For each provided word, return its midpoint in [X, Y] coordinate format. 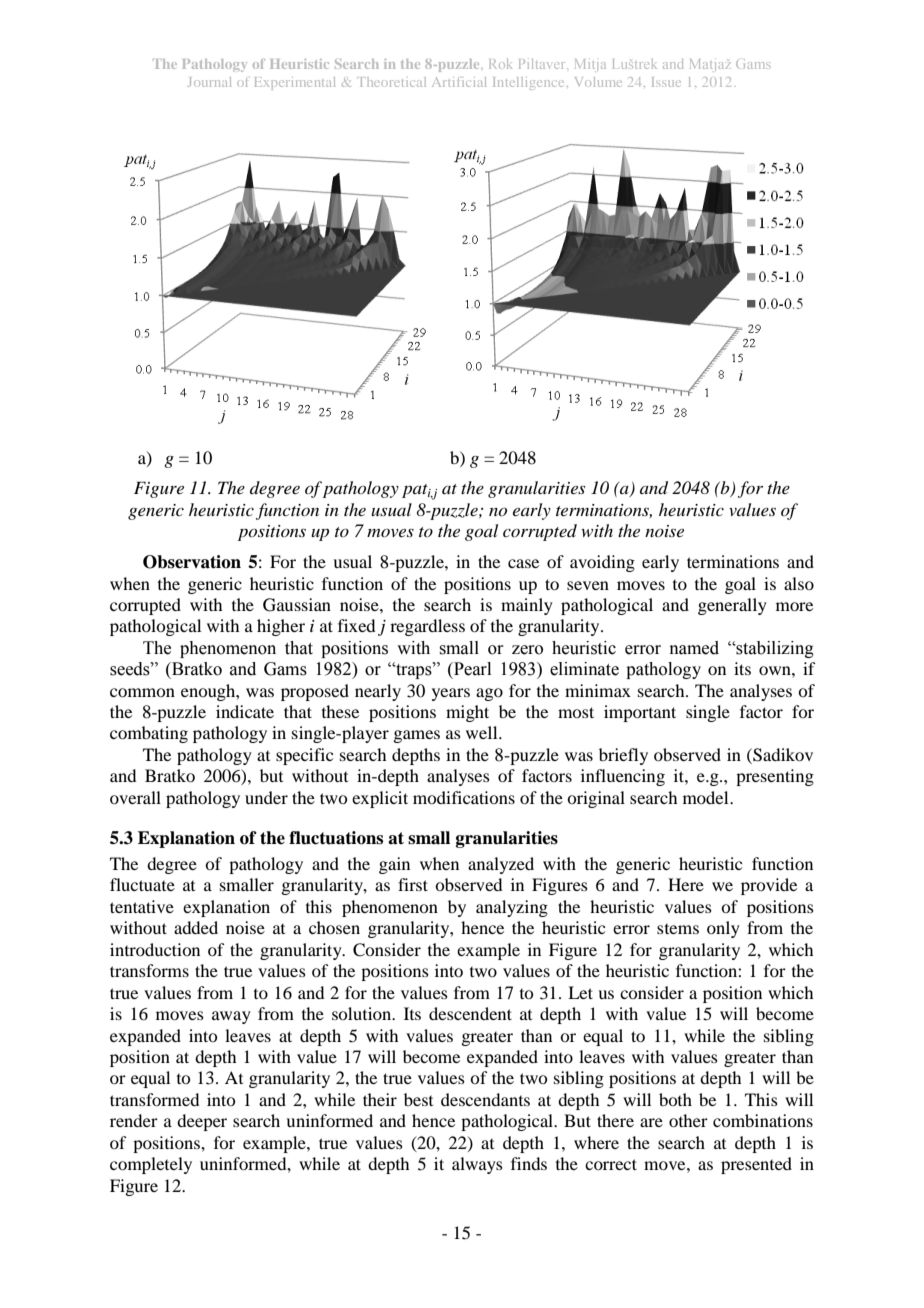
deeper [202, 1122]
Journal [209, 82]
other [688, 1120]
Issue [666, 82]
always [477, 1165]
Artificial [459, 82]
